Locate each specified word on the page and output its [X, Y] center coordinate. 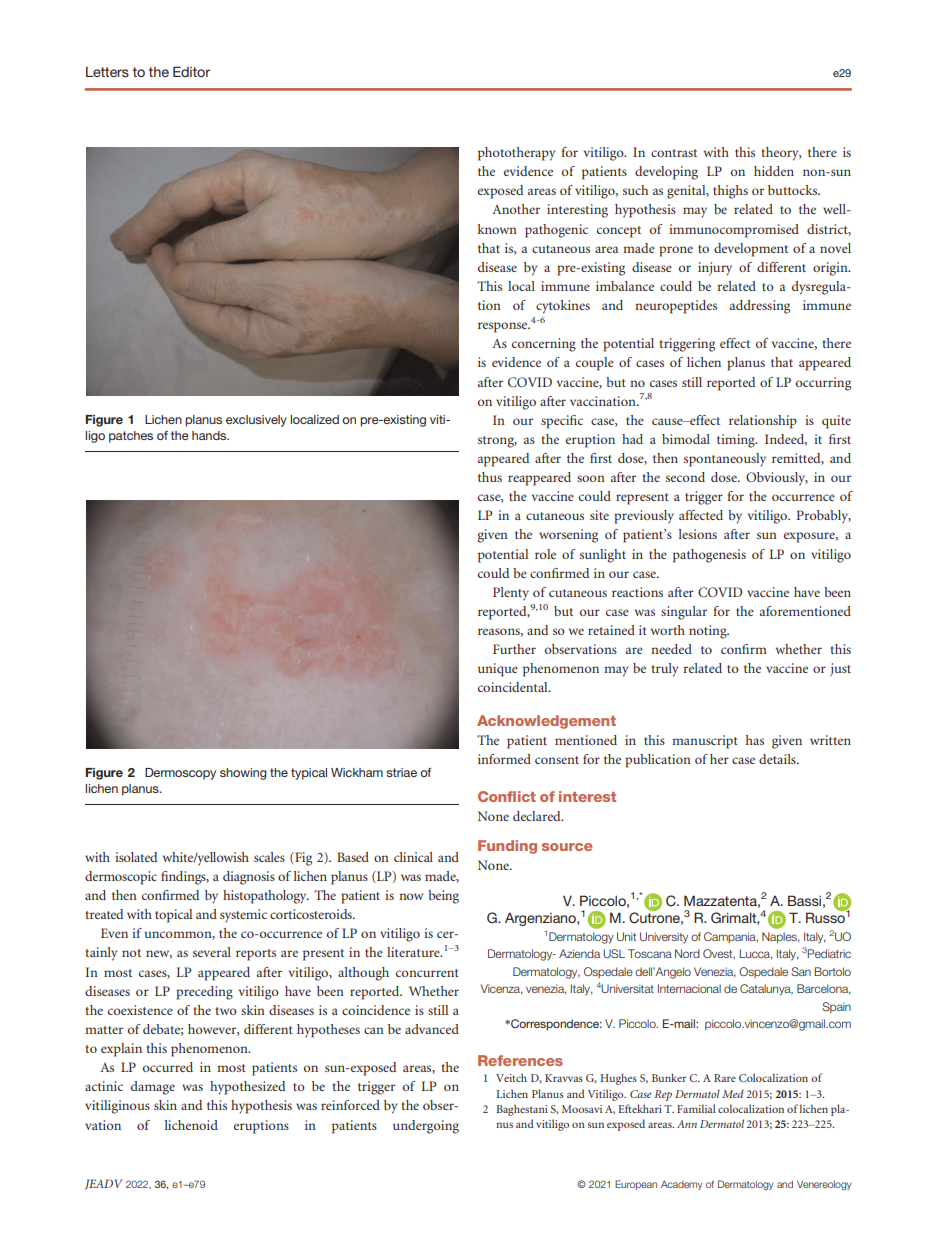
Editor [191, 71]
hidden [774, 171]
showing [243, 774]
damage [153, 1088]
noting [709, 632]
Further [514, 649]
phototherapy [517, 154]
